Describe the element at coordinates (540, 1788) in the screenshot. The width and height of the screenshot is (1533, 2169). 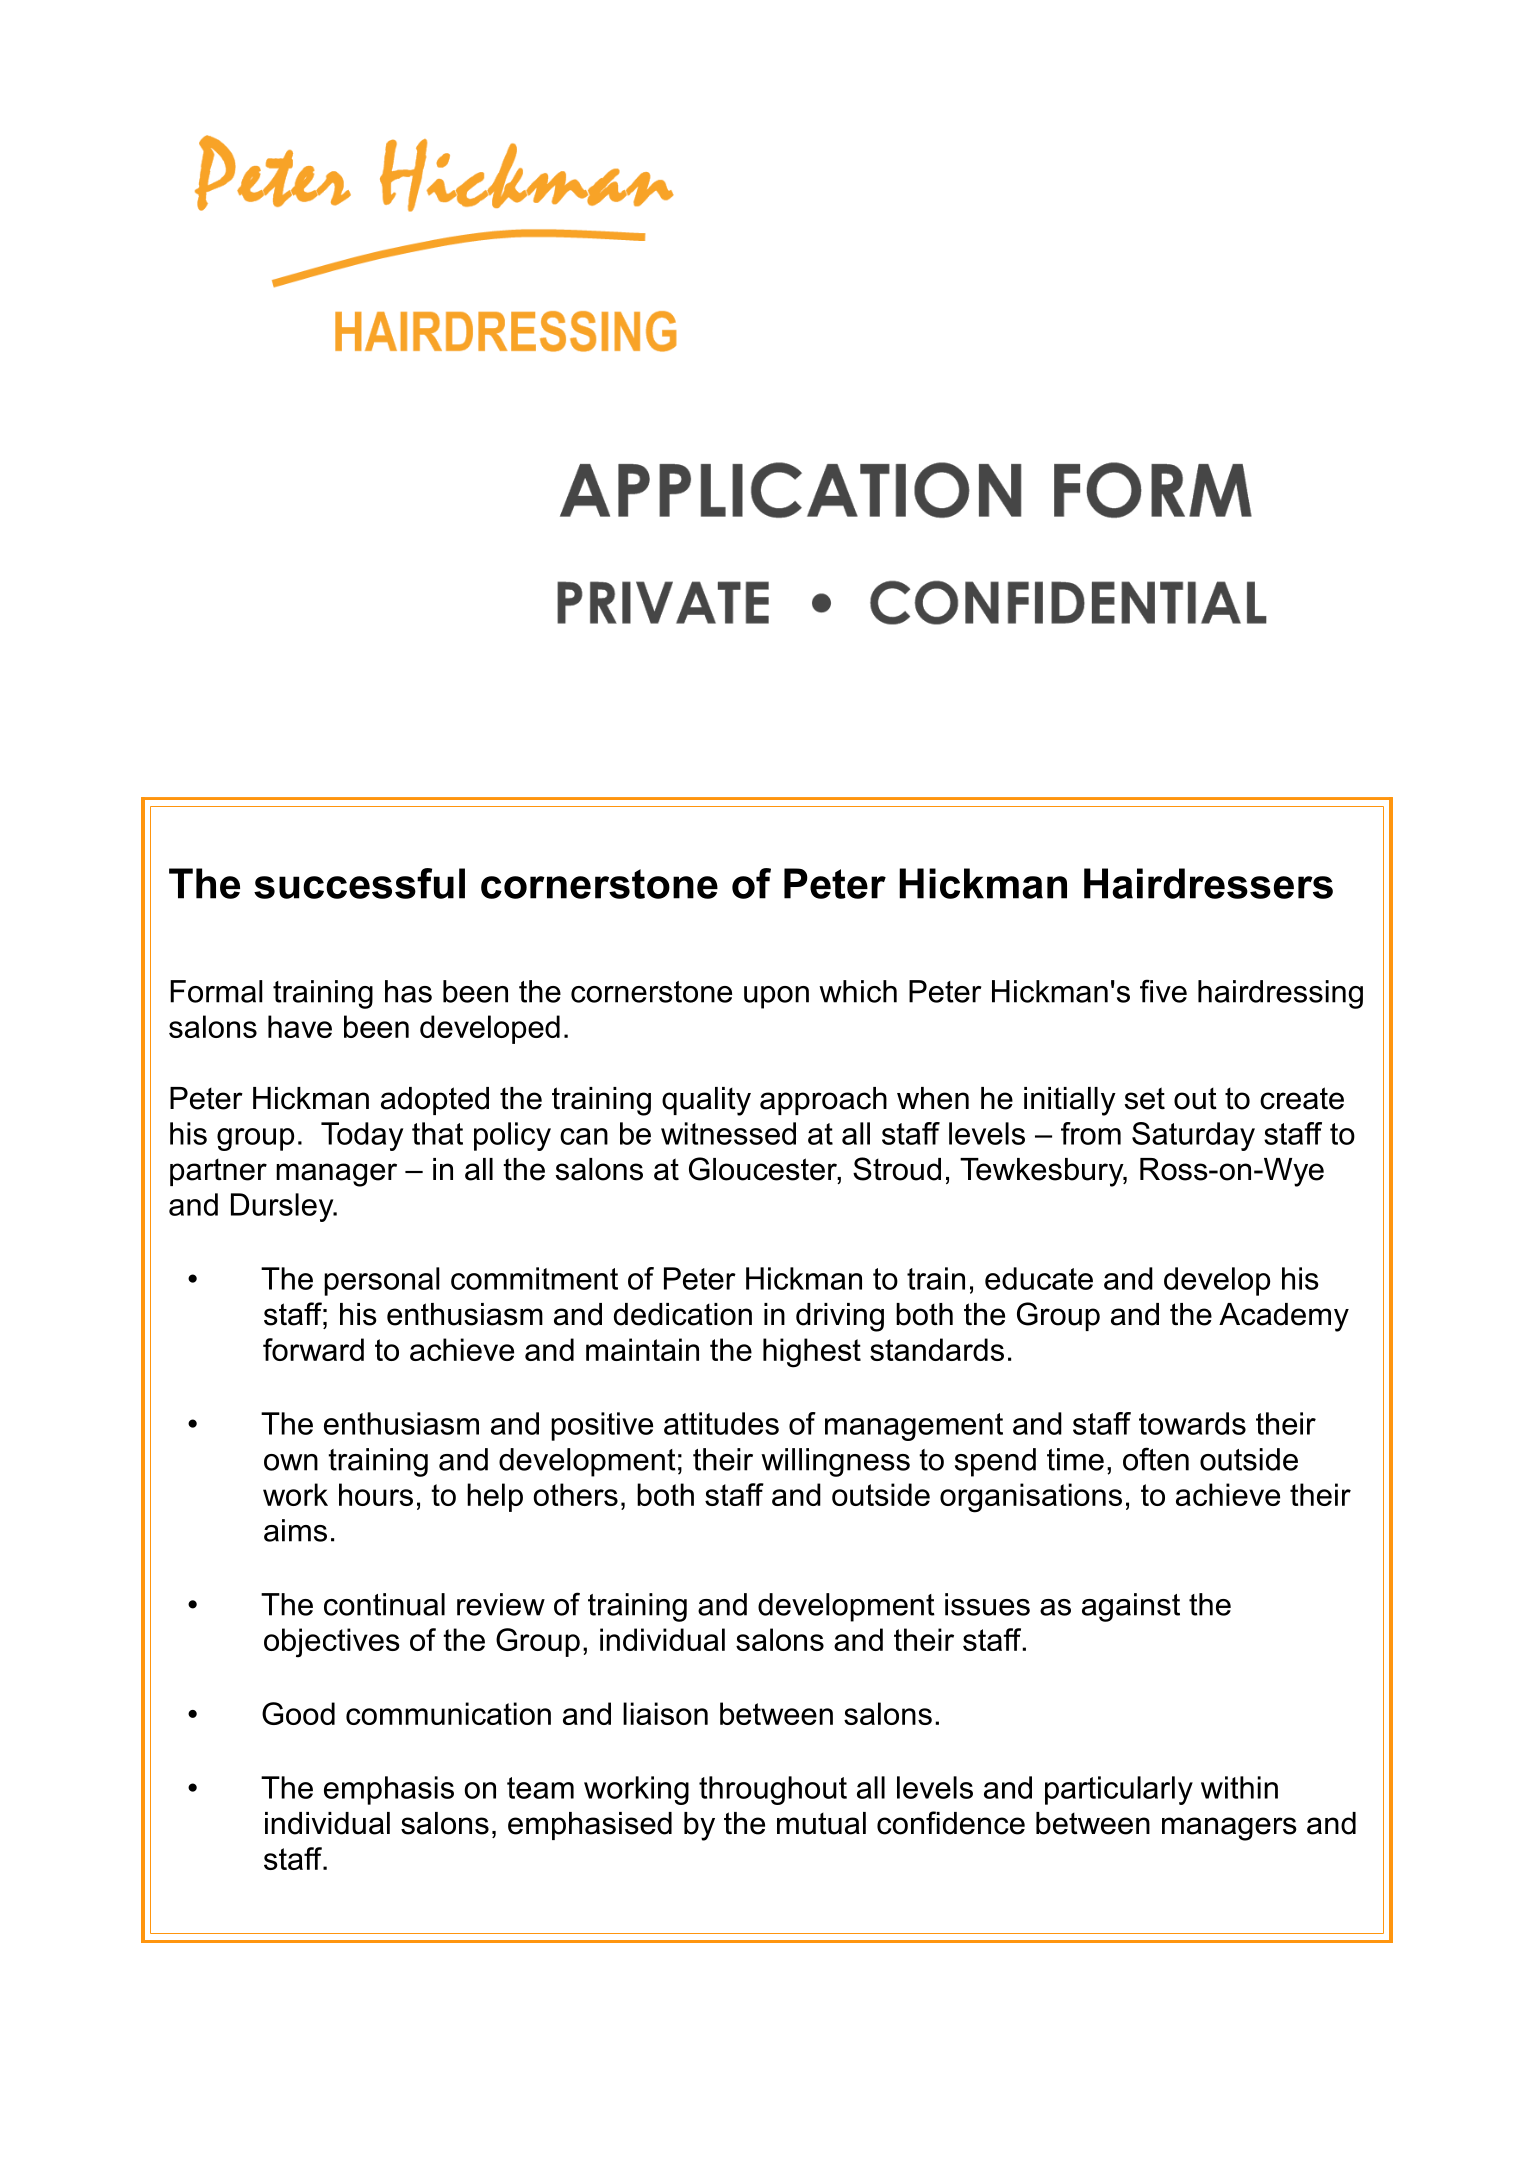
I see `team` at that location.
